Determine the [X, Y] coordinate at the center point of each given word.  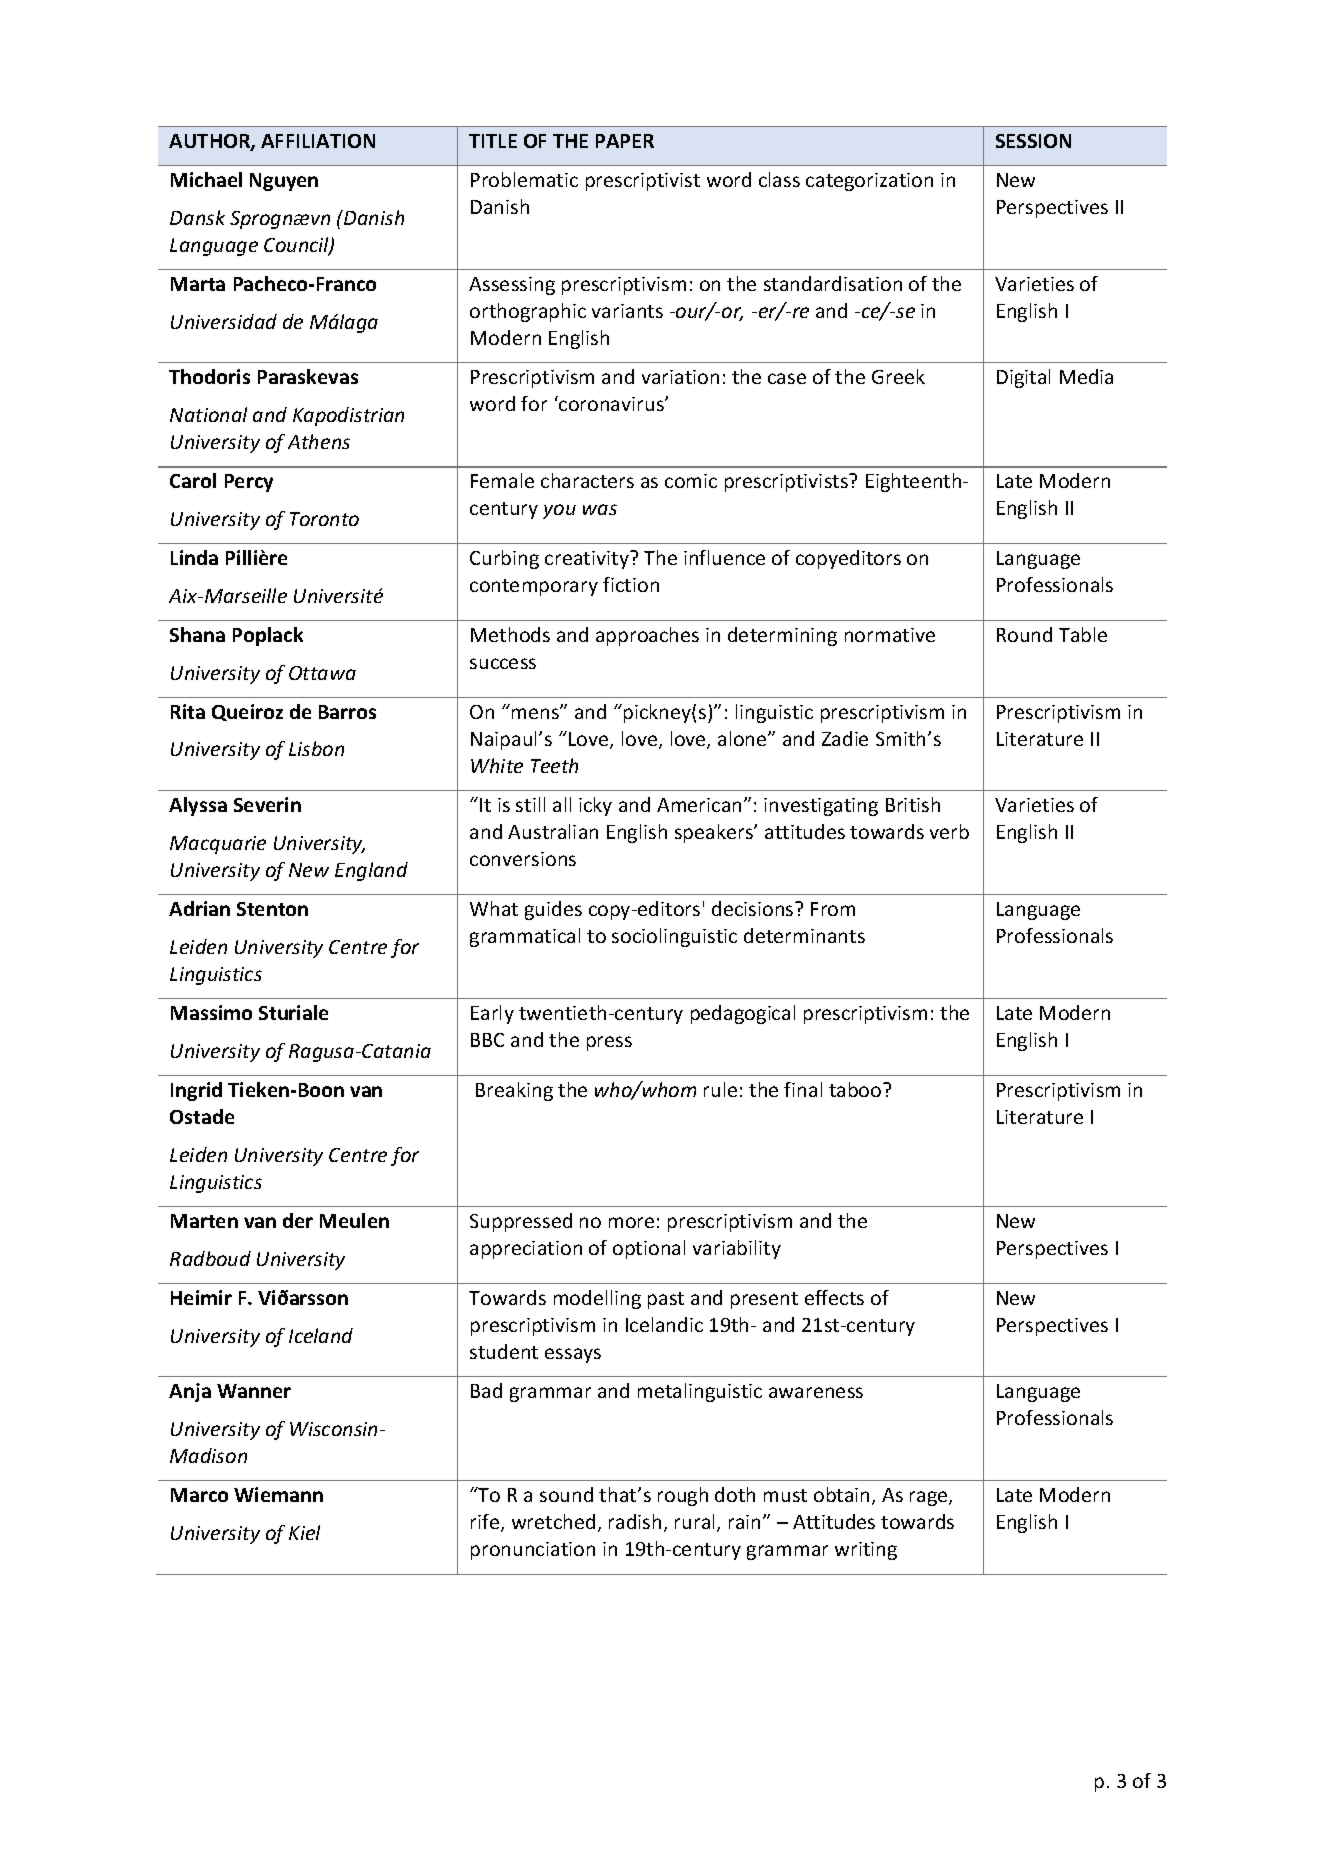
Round [1024, 634]
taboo [856, 1089]
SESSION [1033, 141]
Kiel [304, 1532]
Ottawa [322, 673]
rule [720, 1089]
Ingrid [196, 1091]
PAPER [625, 141]
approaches [647, 636]
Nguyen [284, 182]
